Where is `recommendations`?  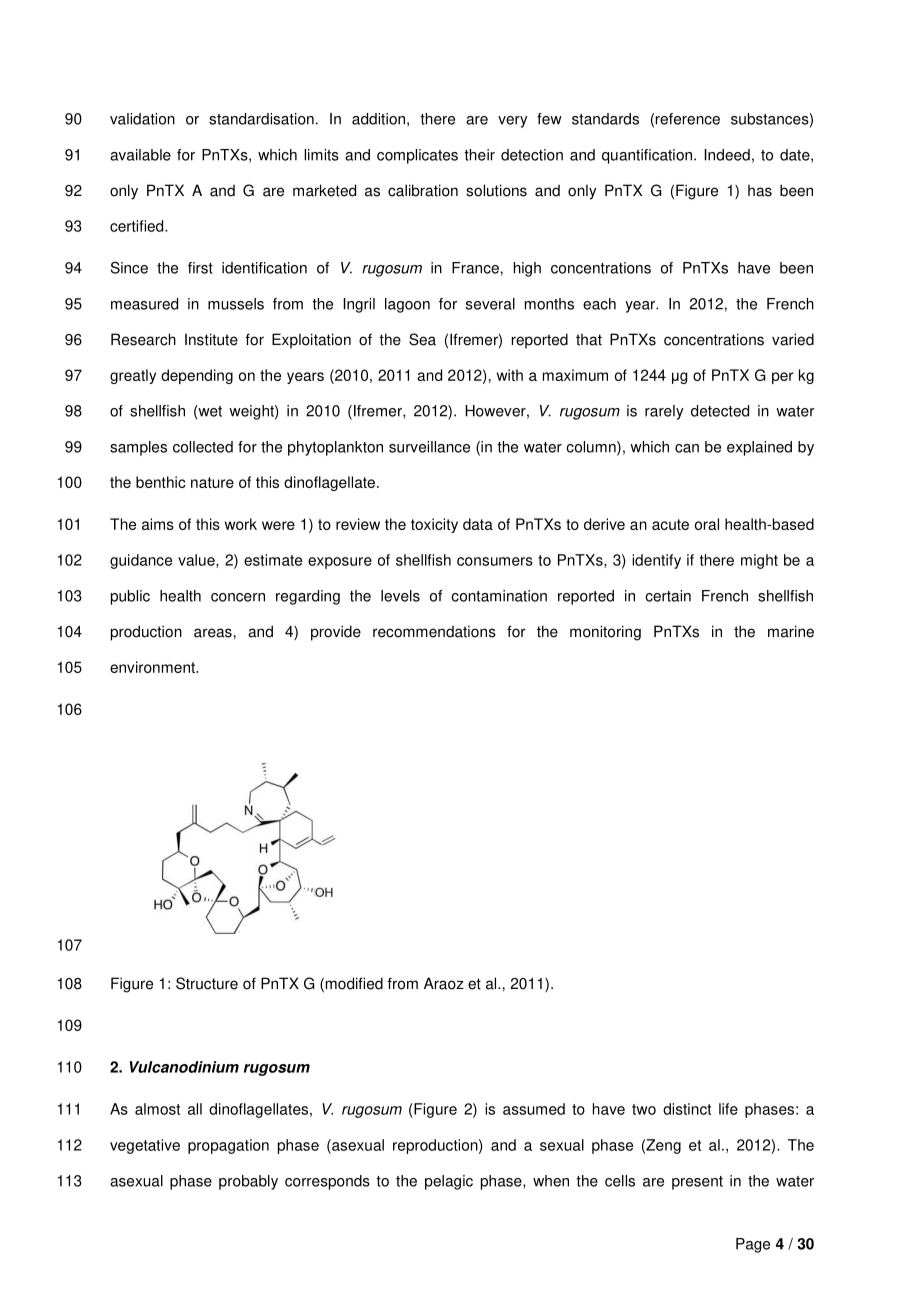 recommendations is located at coordinates (434, 631).
